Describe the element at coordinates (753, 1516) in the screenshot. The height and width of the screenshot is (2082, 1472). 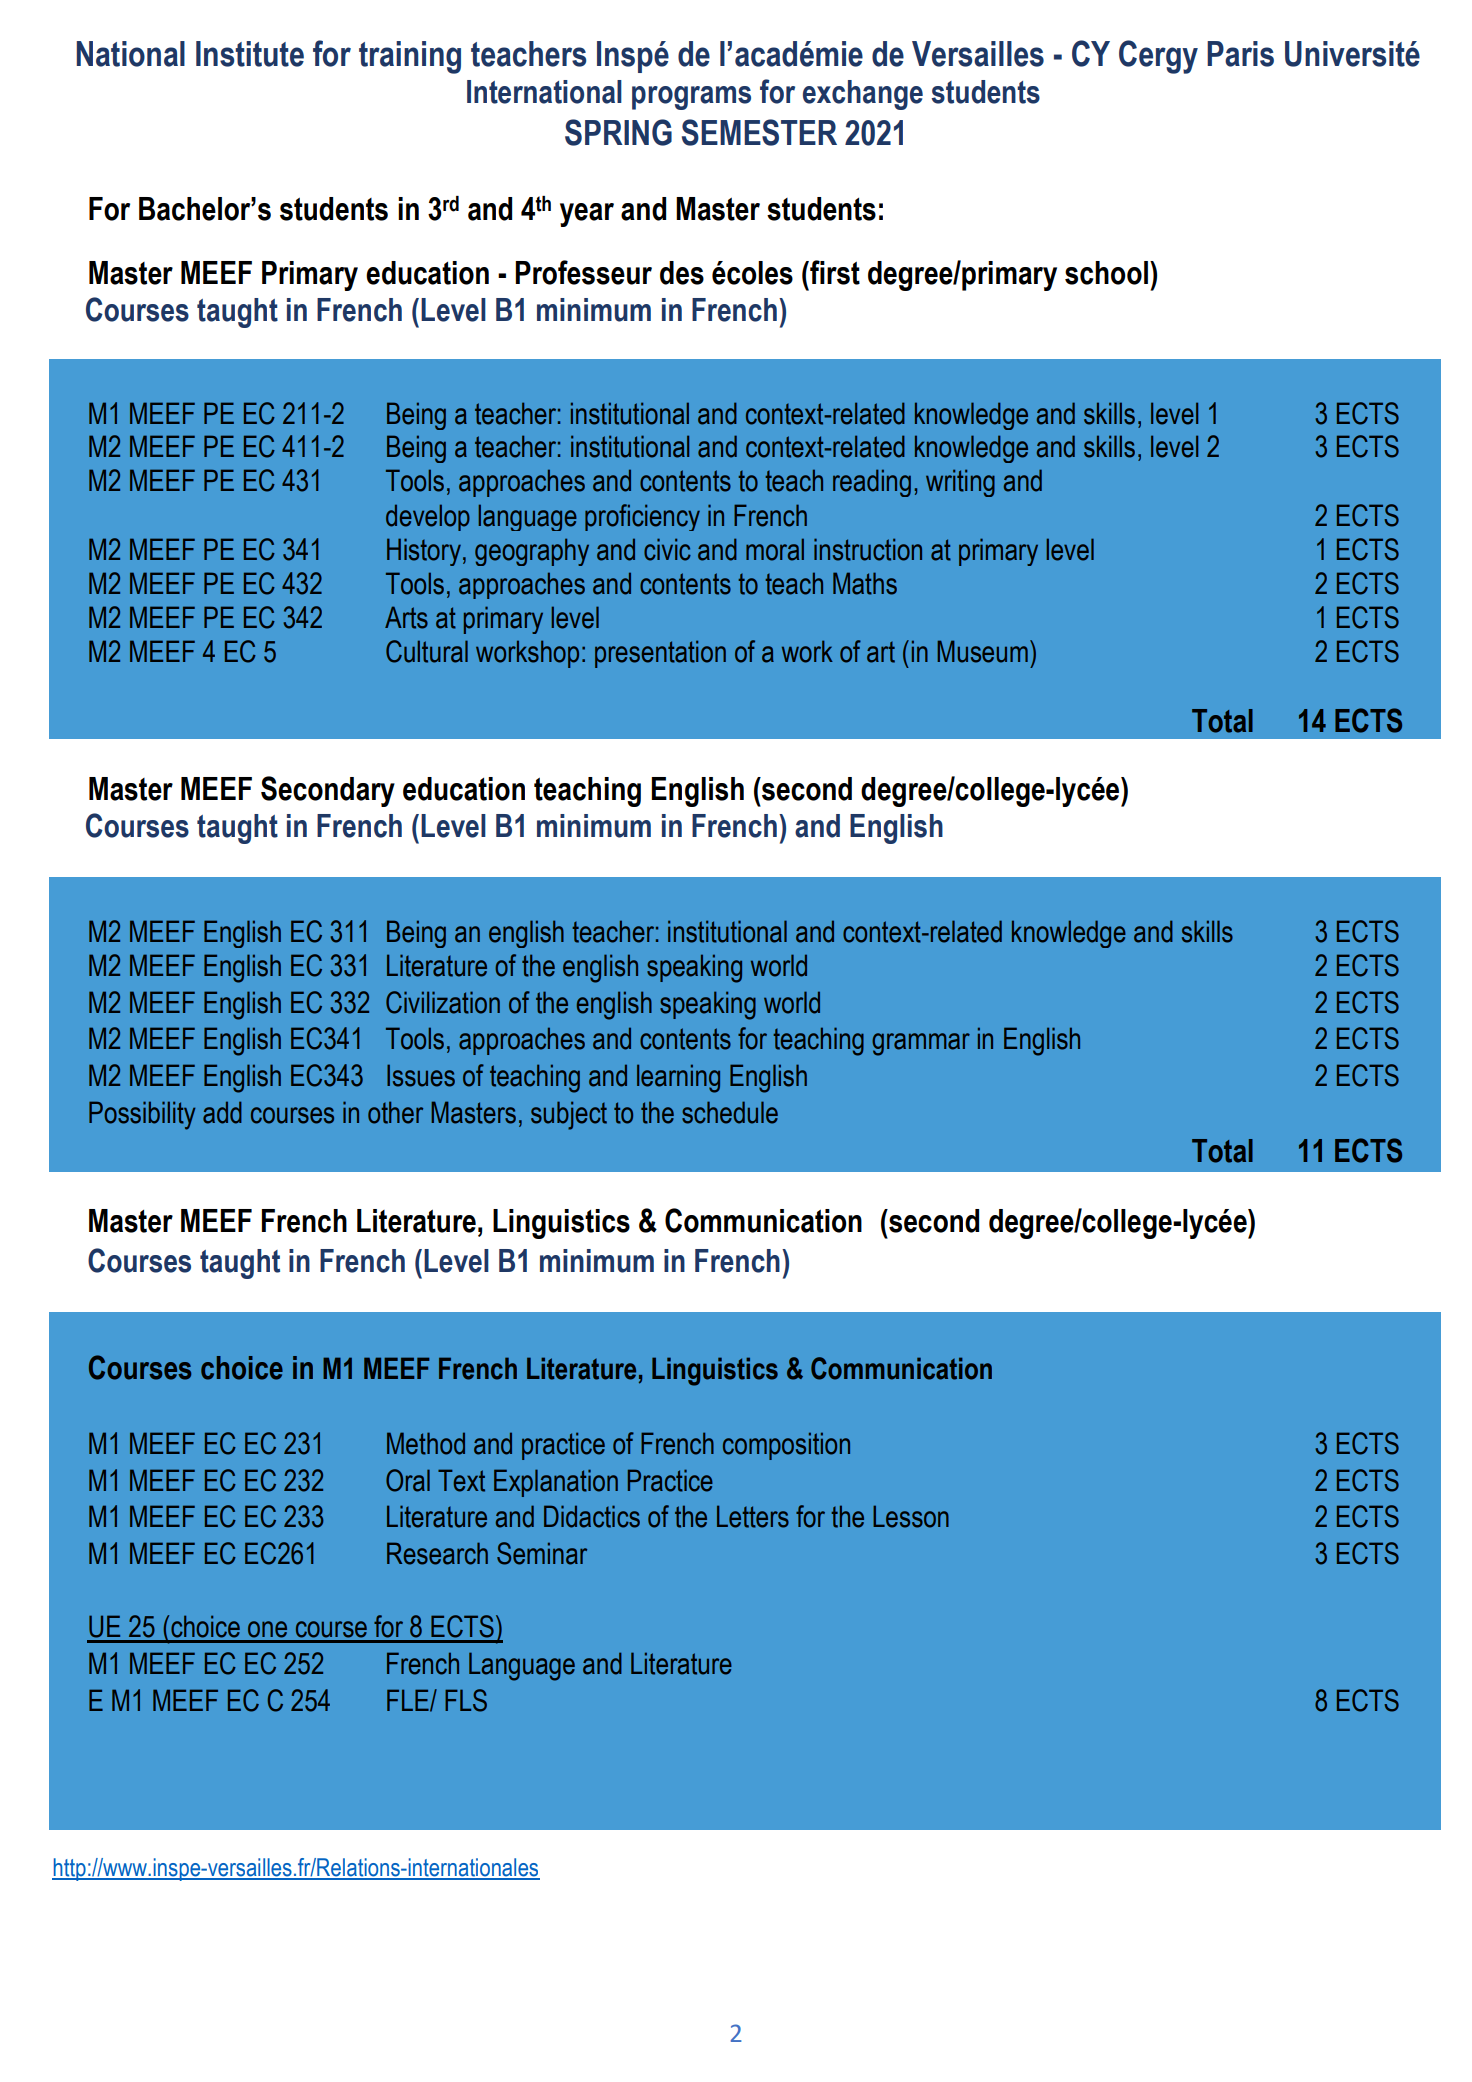
I see `Letters` at that location.
